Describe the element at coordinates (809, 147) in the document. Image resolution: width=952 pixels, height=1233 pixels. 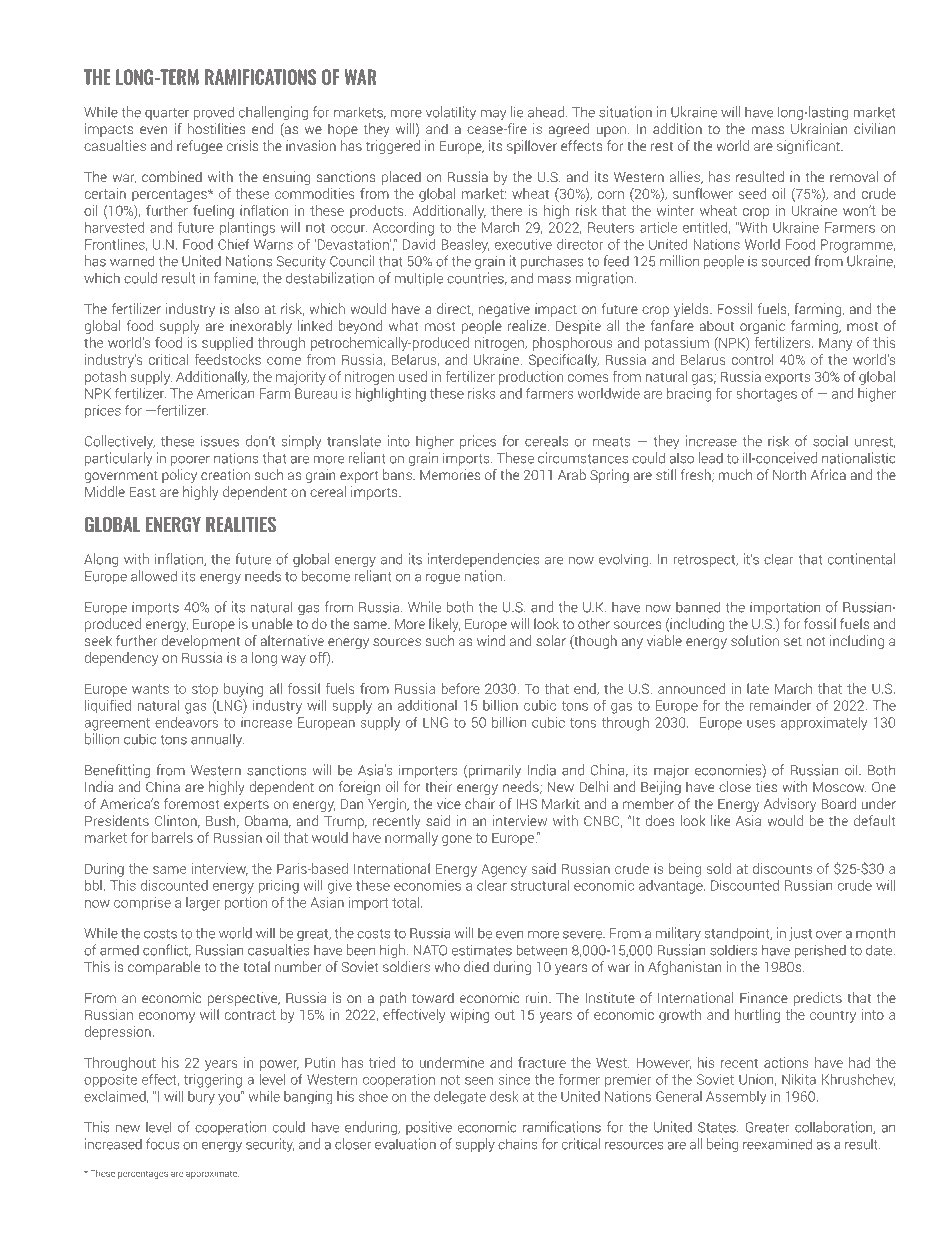
I see `significant` at that location.
